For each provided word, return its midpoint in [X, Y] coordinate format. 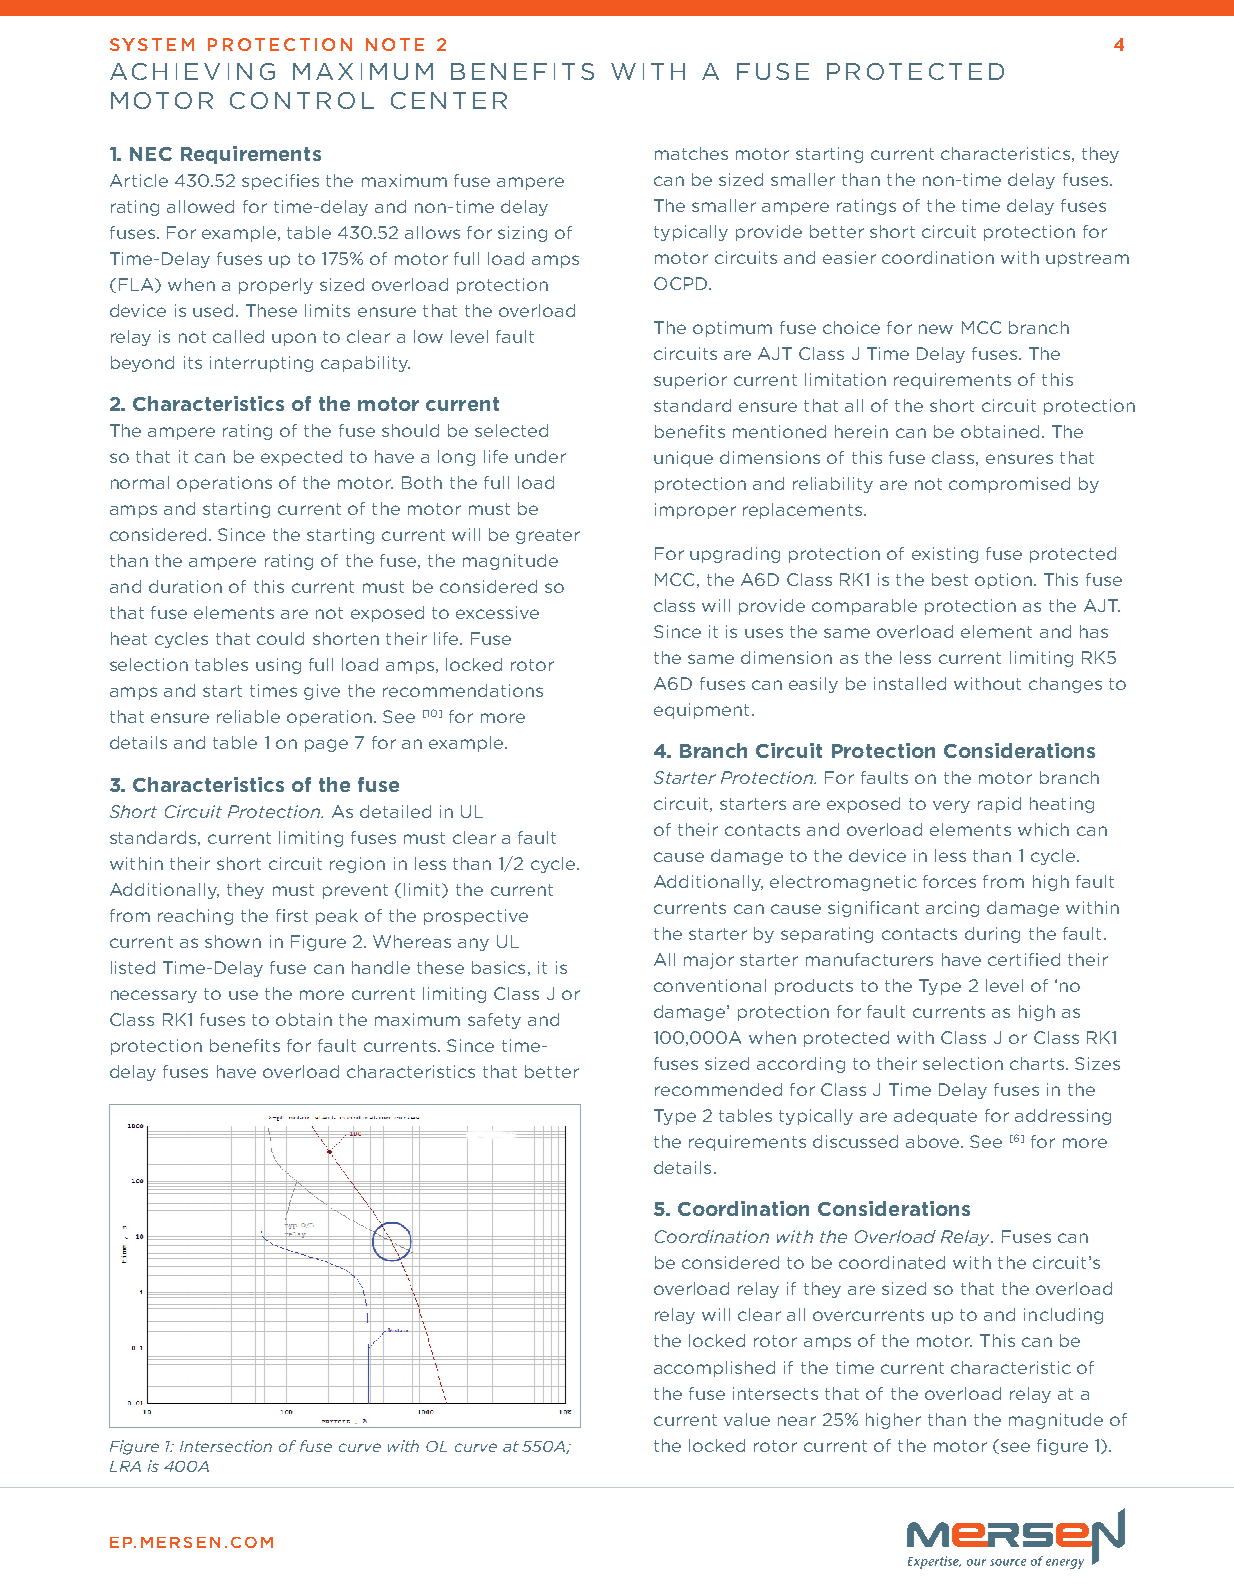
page [326, 745]
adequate [935, 1117]
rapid [999, 805]
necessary [154, 996]
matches [691, 153]
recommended [718, 1089]
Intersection [226, 1446]
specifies [280, 182]
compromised [1009, 485]
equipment [701, 711]
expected [301, 458]
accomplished [714, 1369]
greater [548, 536]
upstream [1087, 259]
